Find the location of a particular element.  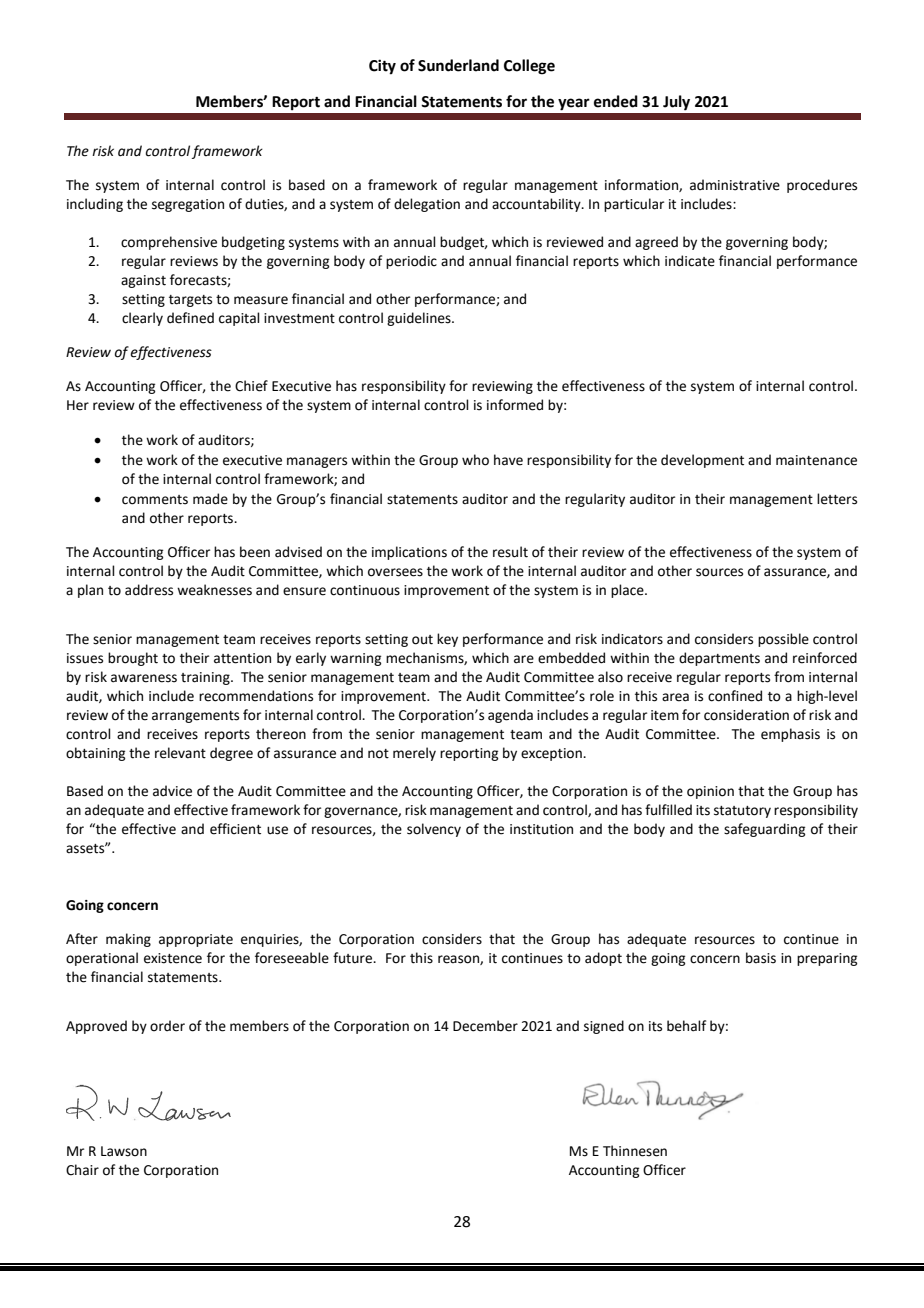

Lawson is located at coordinates (124, 1151).
